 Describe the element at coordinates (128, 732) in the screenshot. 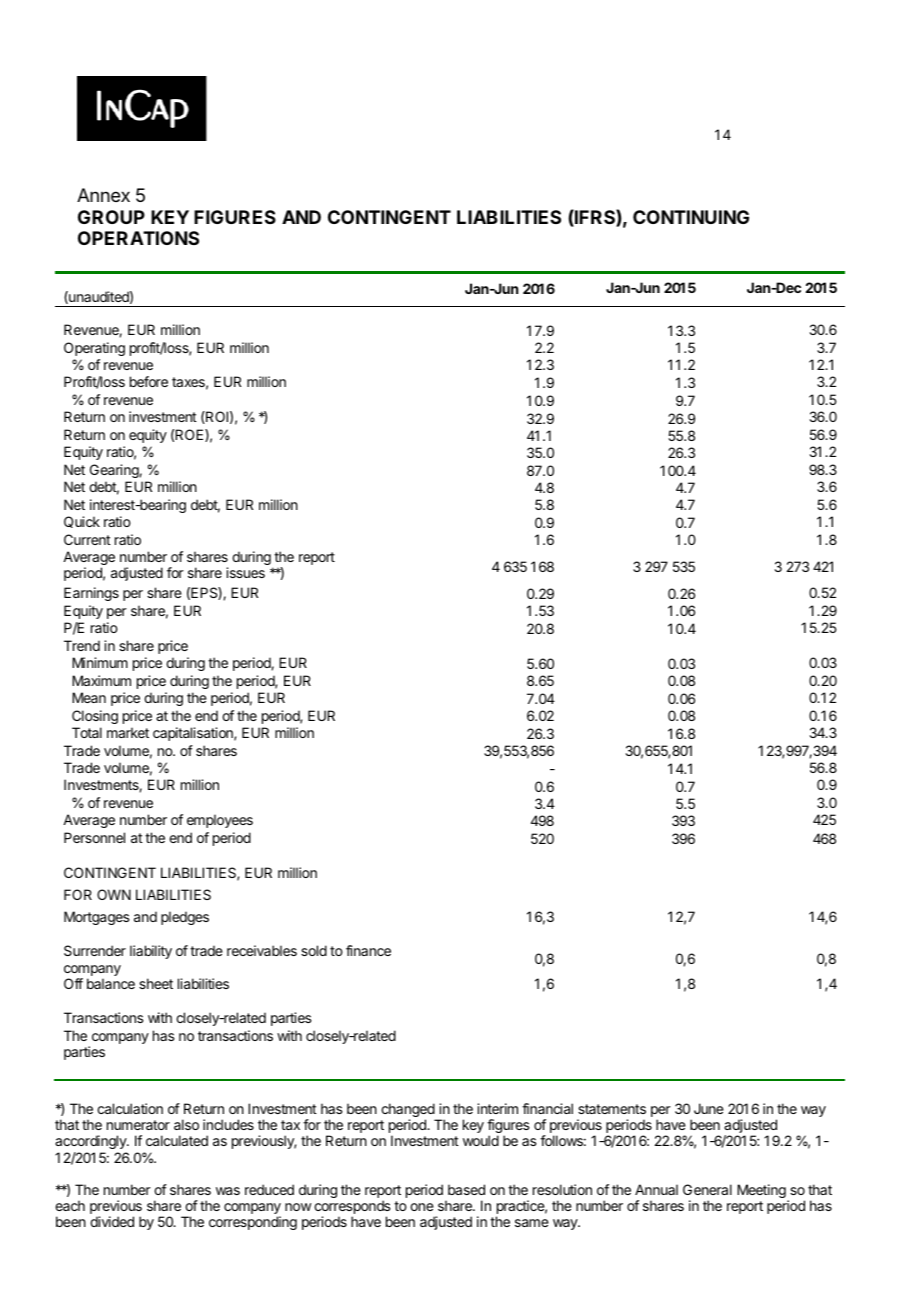

I see `market` at that location.
